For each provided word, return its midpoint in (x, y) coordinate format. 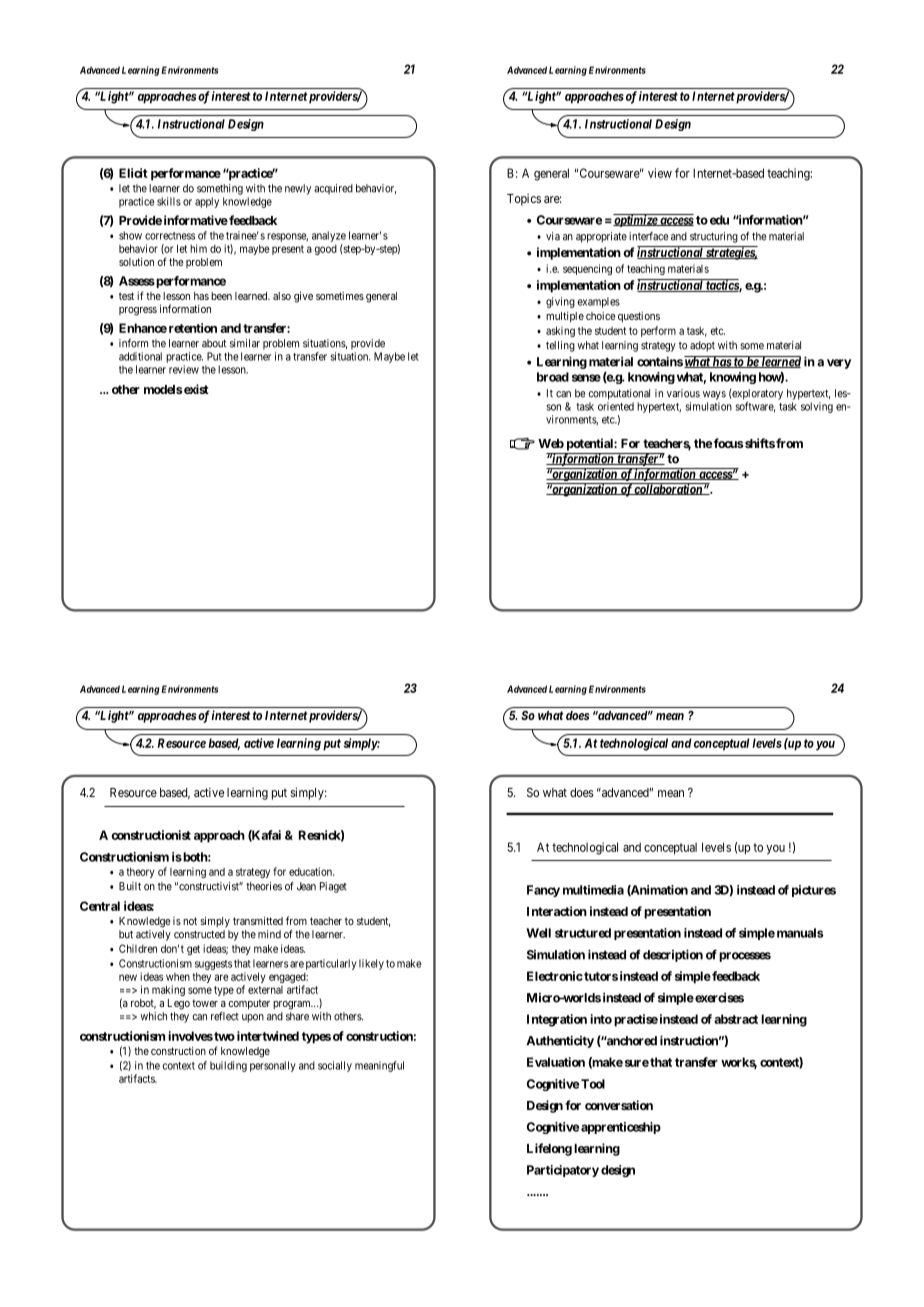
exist (196, 389)
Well (538, 933)
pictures (814, 891)
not (190, 921)
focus (727, 443)
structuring (714, 237)
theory (140, 872)
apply (207, 202)
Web (551, 443)
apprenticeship (621, 1128)
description (673, 955)
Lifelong (549, 1149)
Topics (524, 200)
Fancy (543, 891)
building (228, 1066)
